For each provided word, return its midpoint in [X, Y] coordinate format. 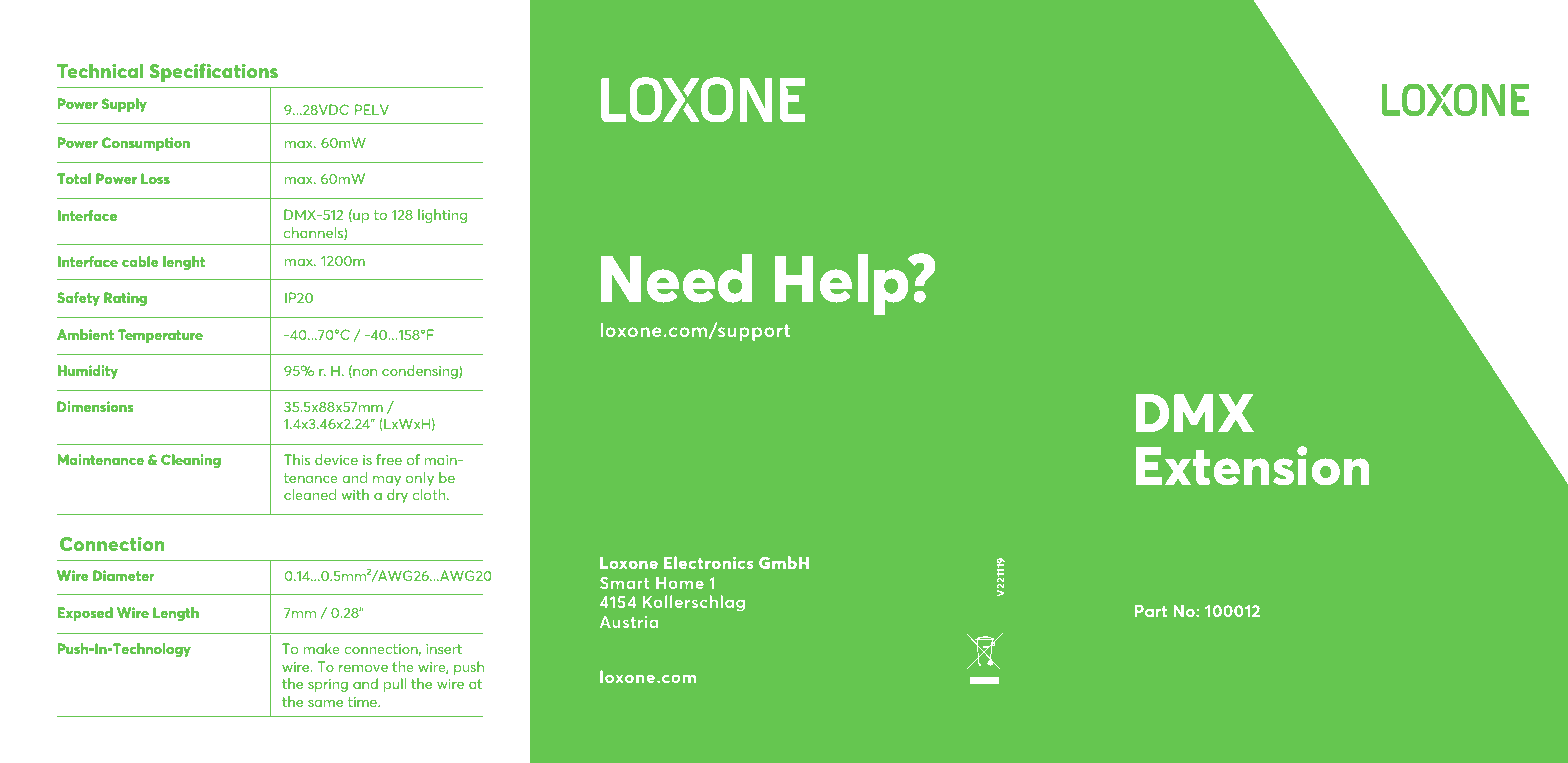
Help [843, 284]
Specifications [213, 72]
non [364, 373]
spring [328, 685]
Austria [629, 622]
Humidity [88, 372]
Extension [1253, 466]
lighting [442, 216]
